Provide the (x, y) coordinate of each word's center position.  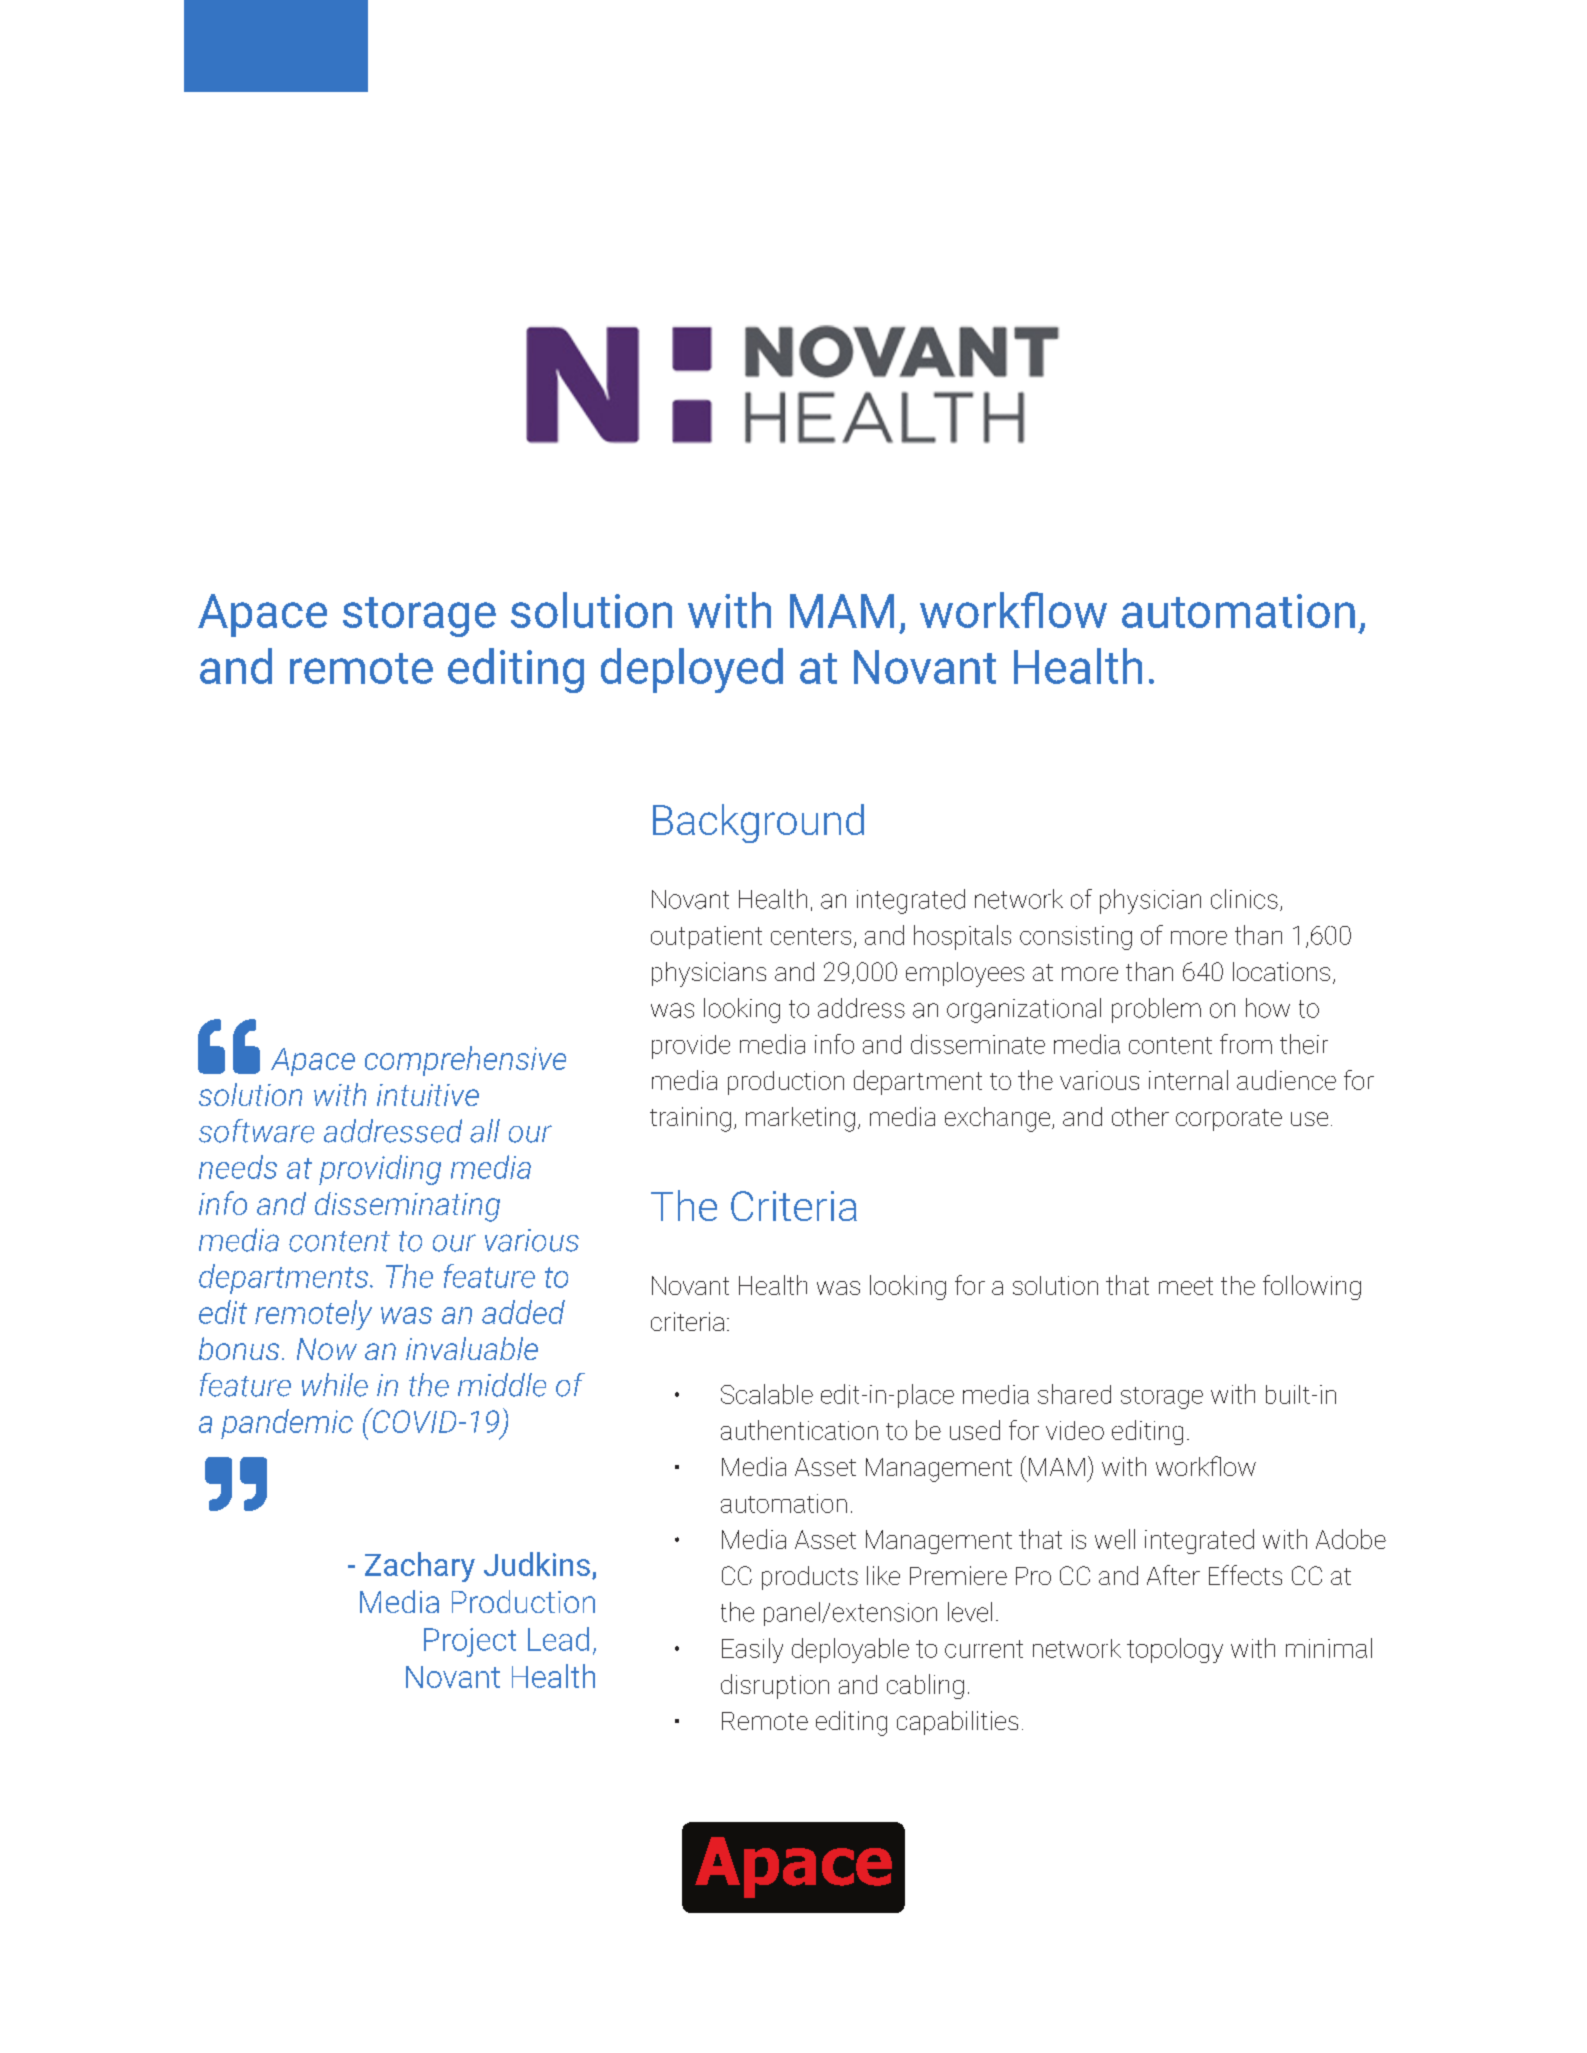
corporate (1229, 1120)
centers (811, 936)
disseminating (407, 1207)
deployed (692, 670)
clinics (1244, 899)
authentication (799, 1430)
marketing (800, 1119)
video (1075, 1430)
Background (758, 823)
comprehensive (465, 1061)
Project (470, 1642)
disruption (775, 1686)
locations (1281, 971)
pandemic (287, 1424)
